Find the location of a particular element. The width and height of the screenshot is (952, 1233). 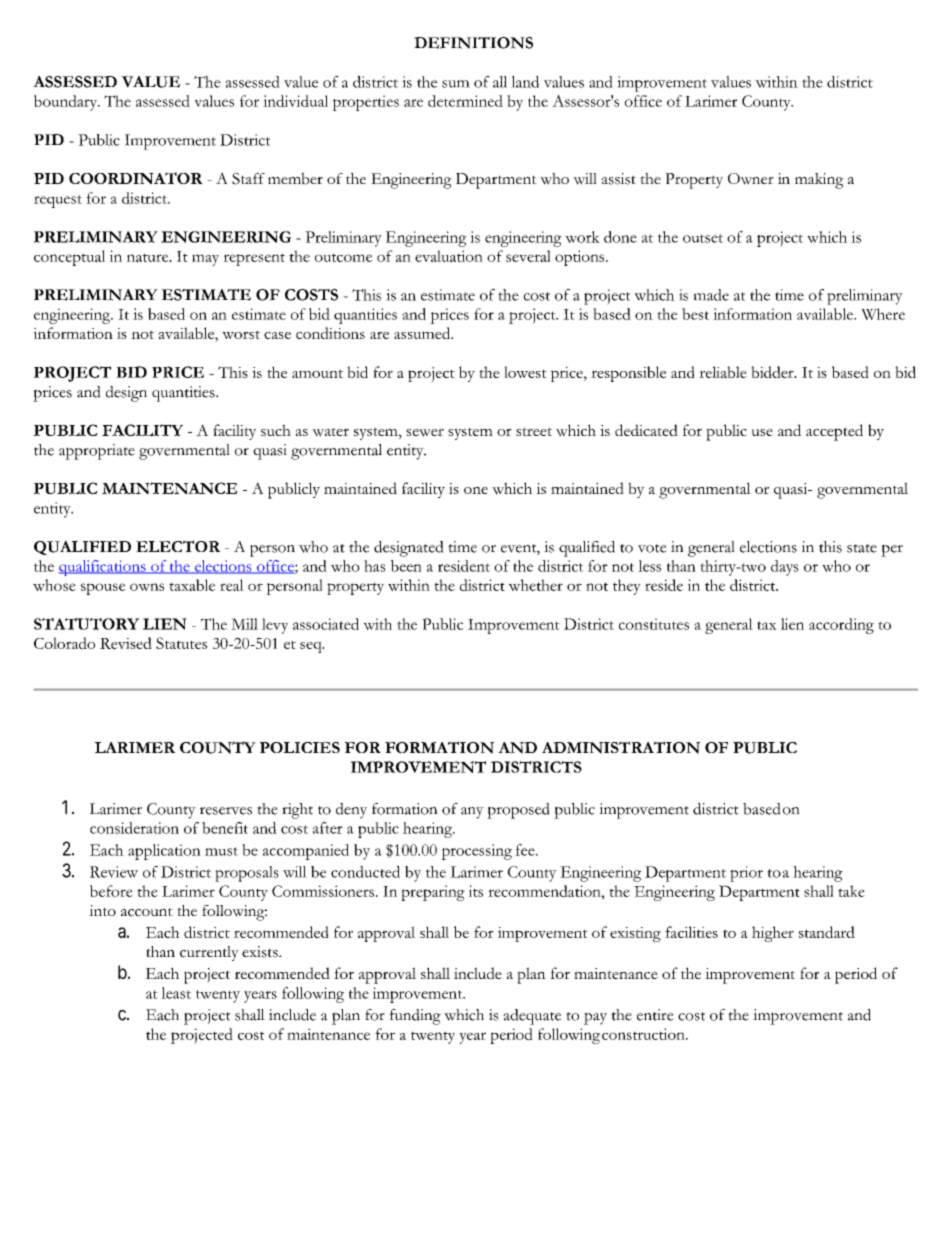

days is located at coordinates (785, 568).
